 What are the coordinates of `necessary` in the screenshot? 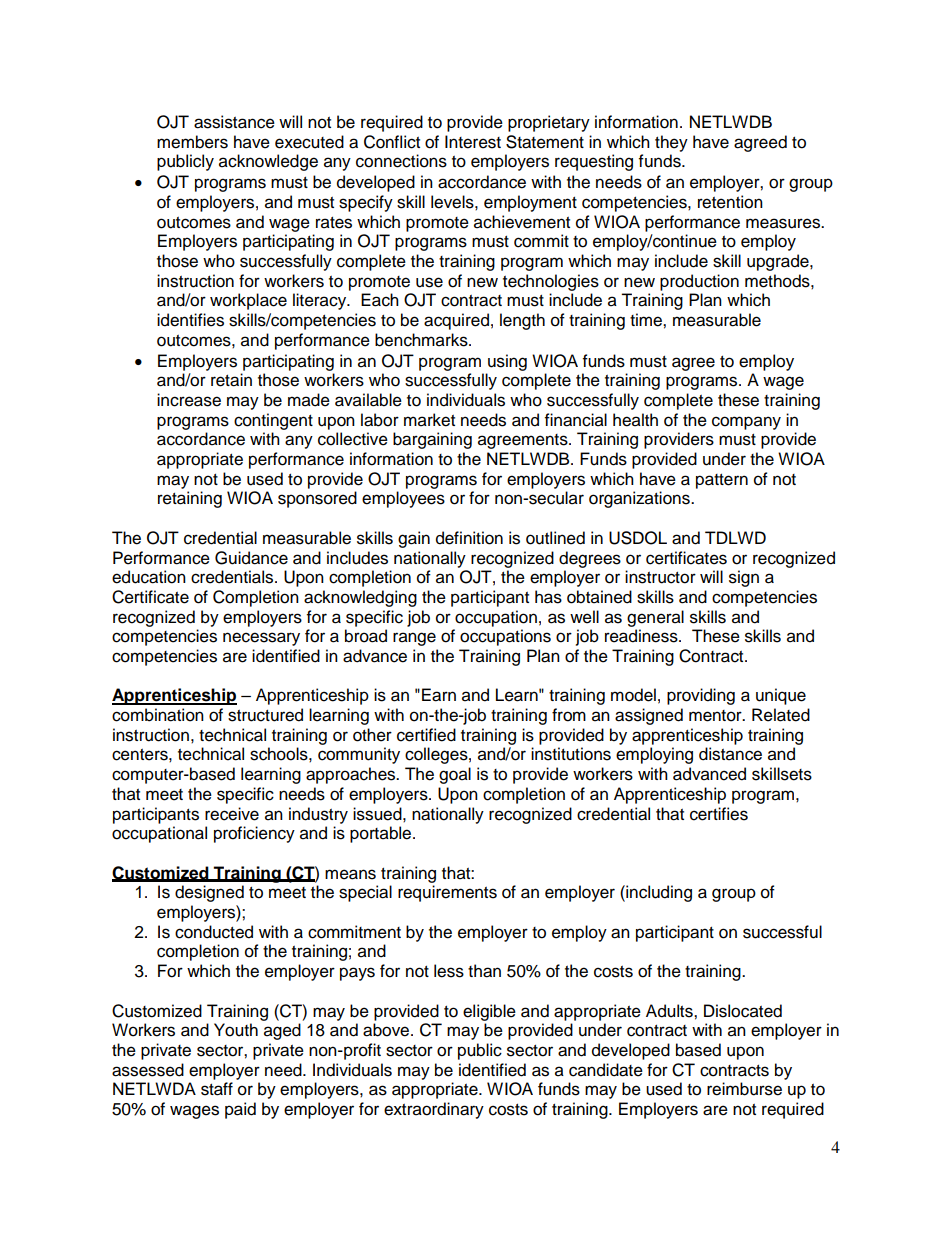 It's located at (261, 639).
